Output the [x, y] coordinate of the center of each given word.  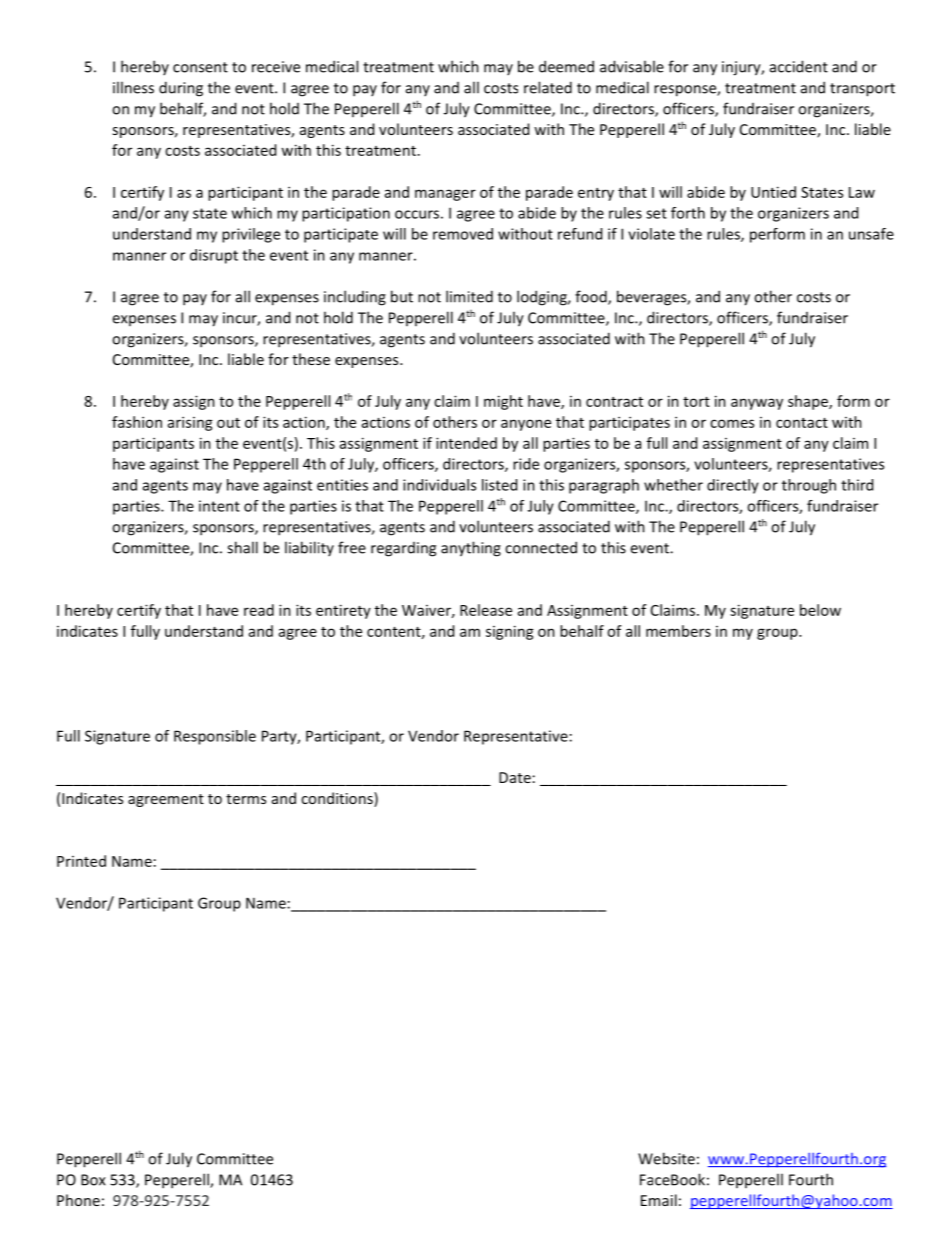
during [181, 89]
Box [93, 1180]
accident [799, 66]
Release [486, 610]
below [820, 610]
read [259, 610]
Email [659, 1200]
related [548, 87]
